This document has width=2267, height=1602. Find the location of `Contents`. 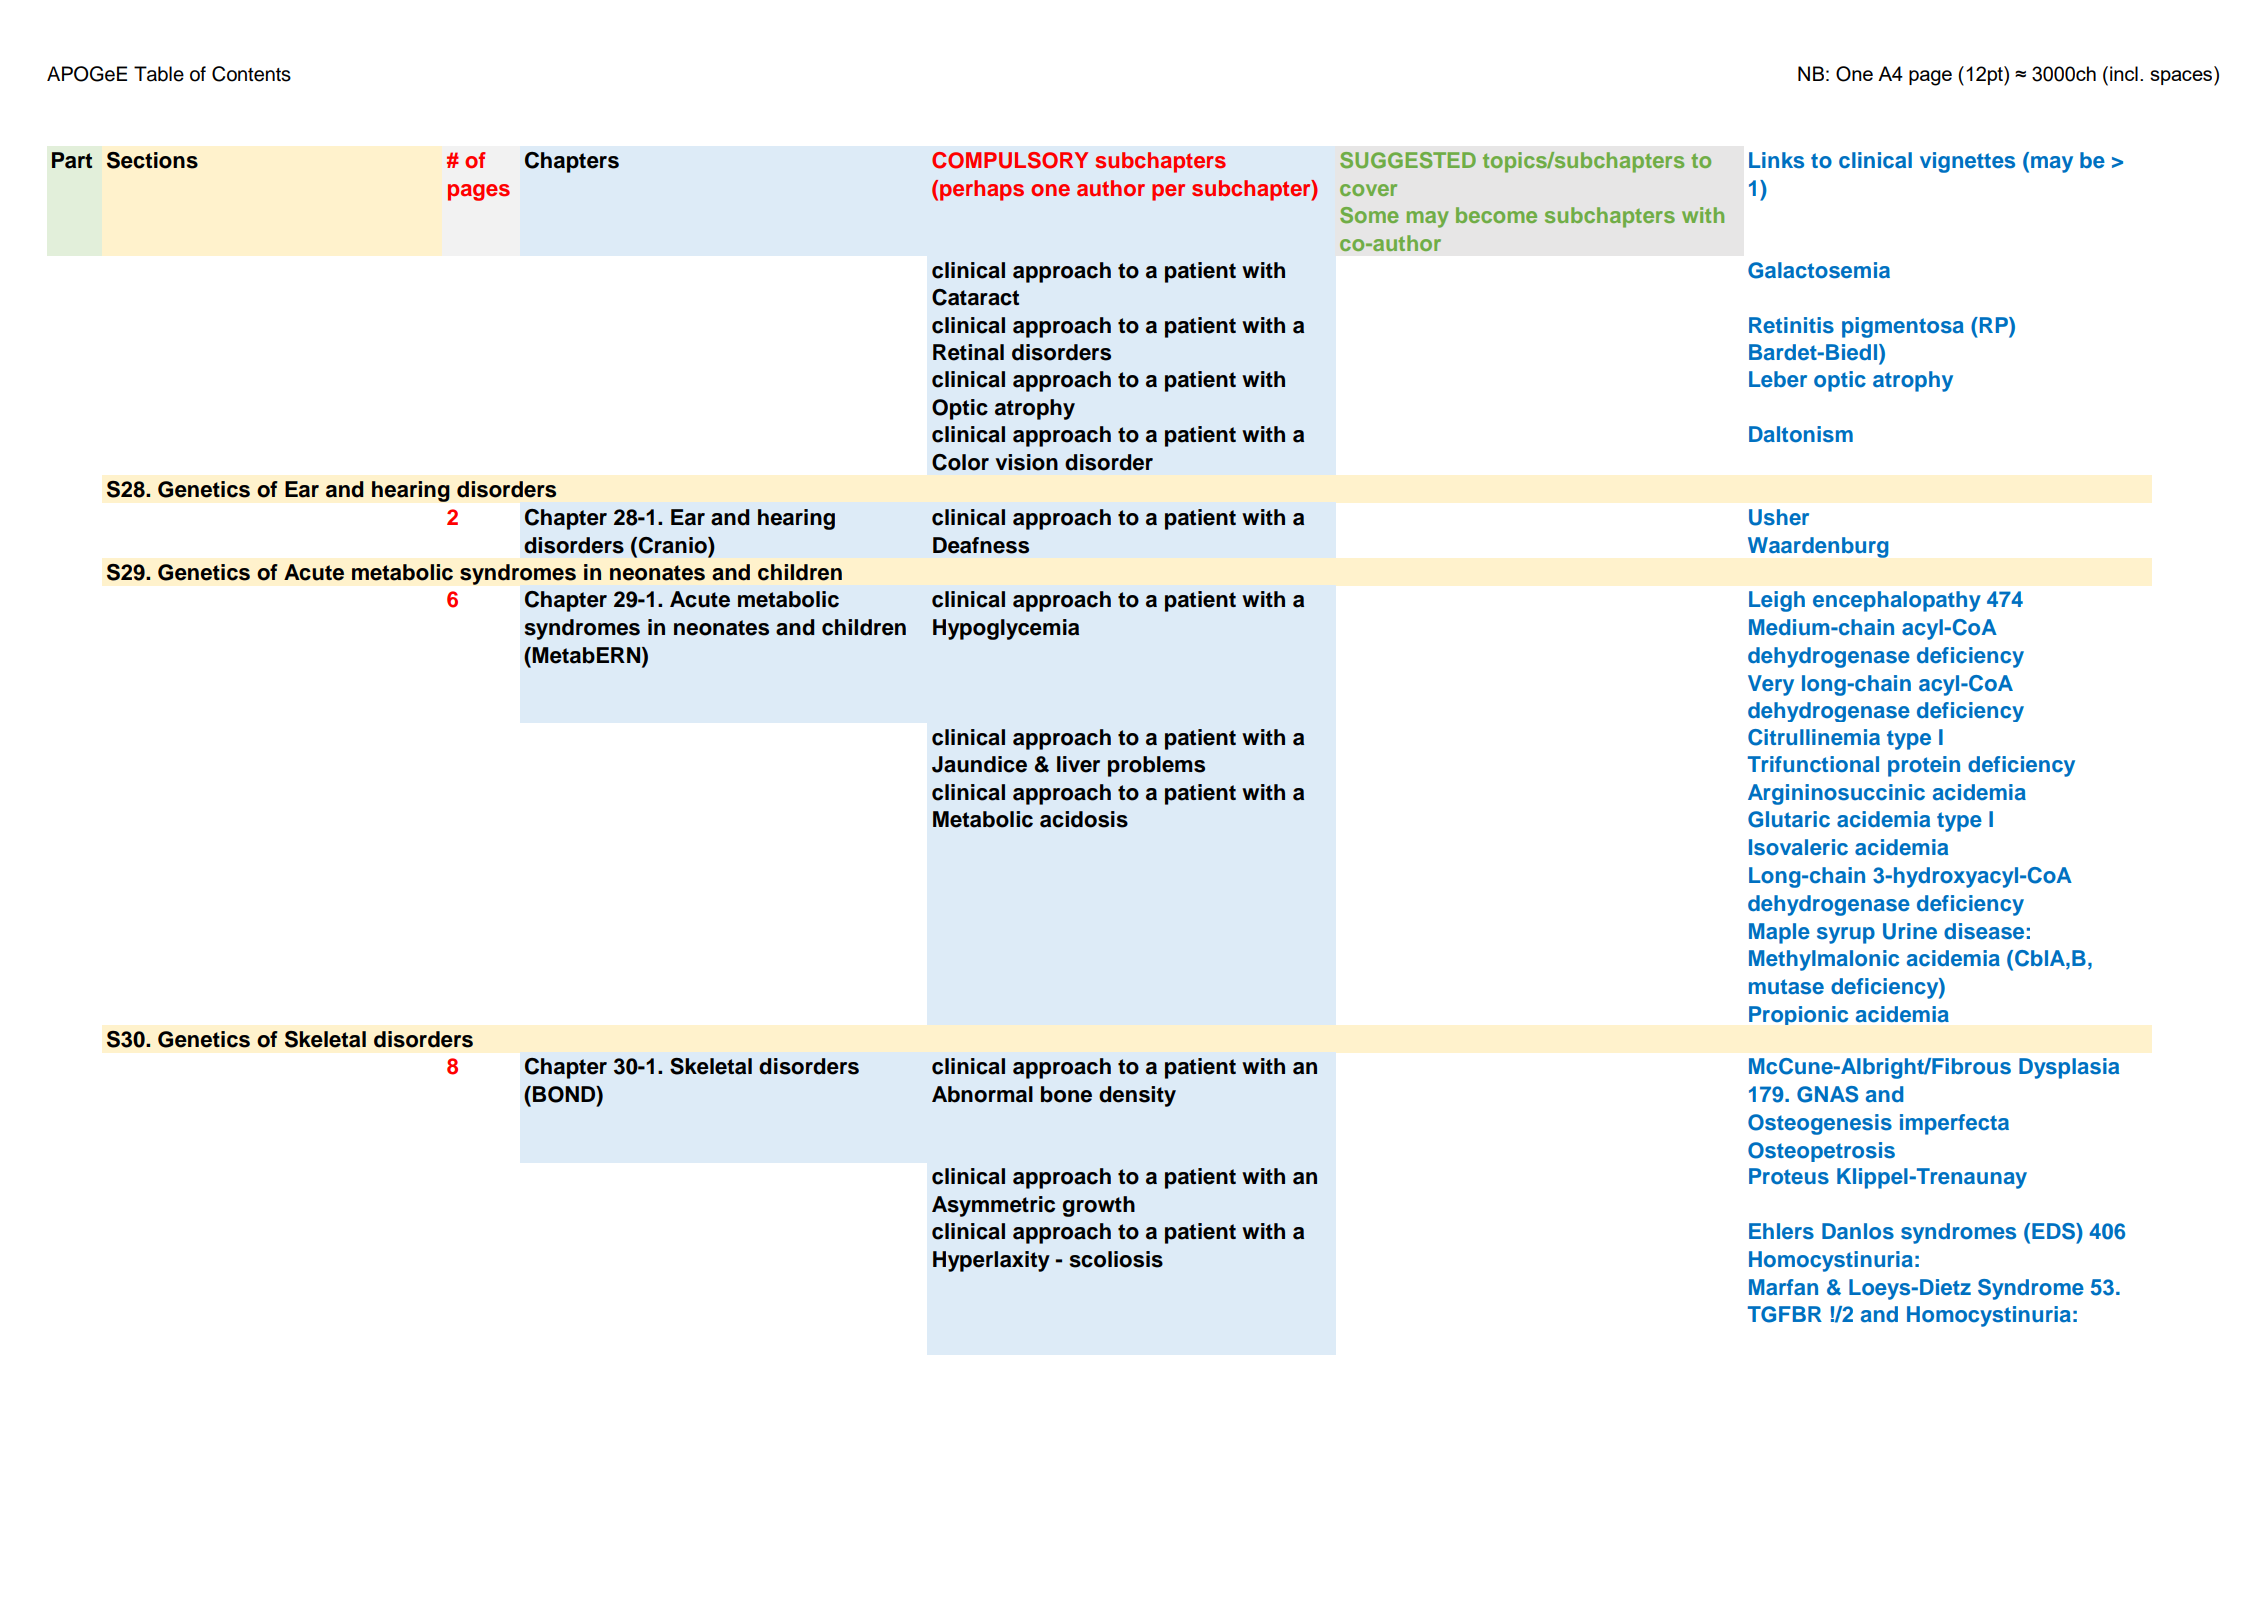

Contents is located at coordinates (251, 74).
